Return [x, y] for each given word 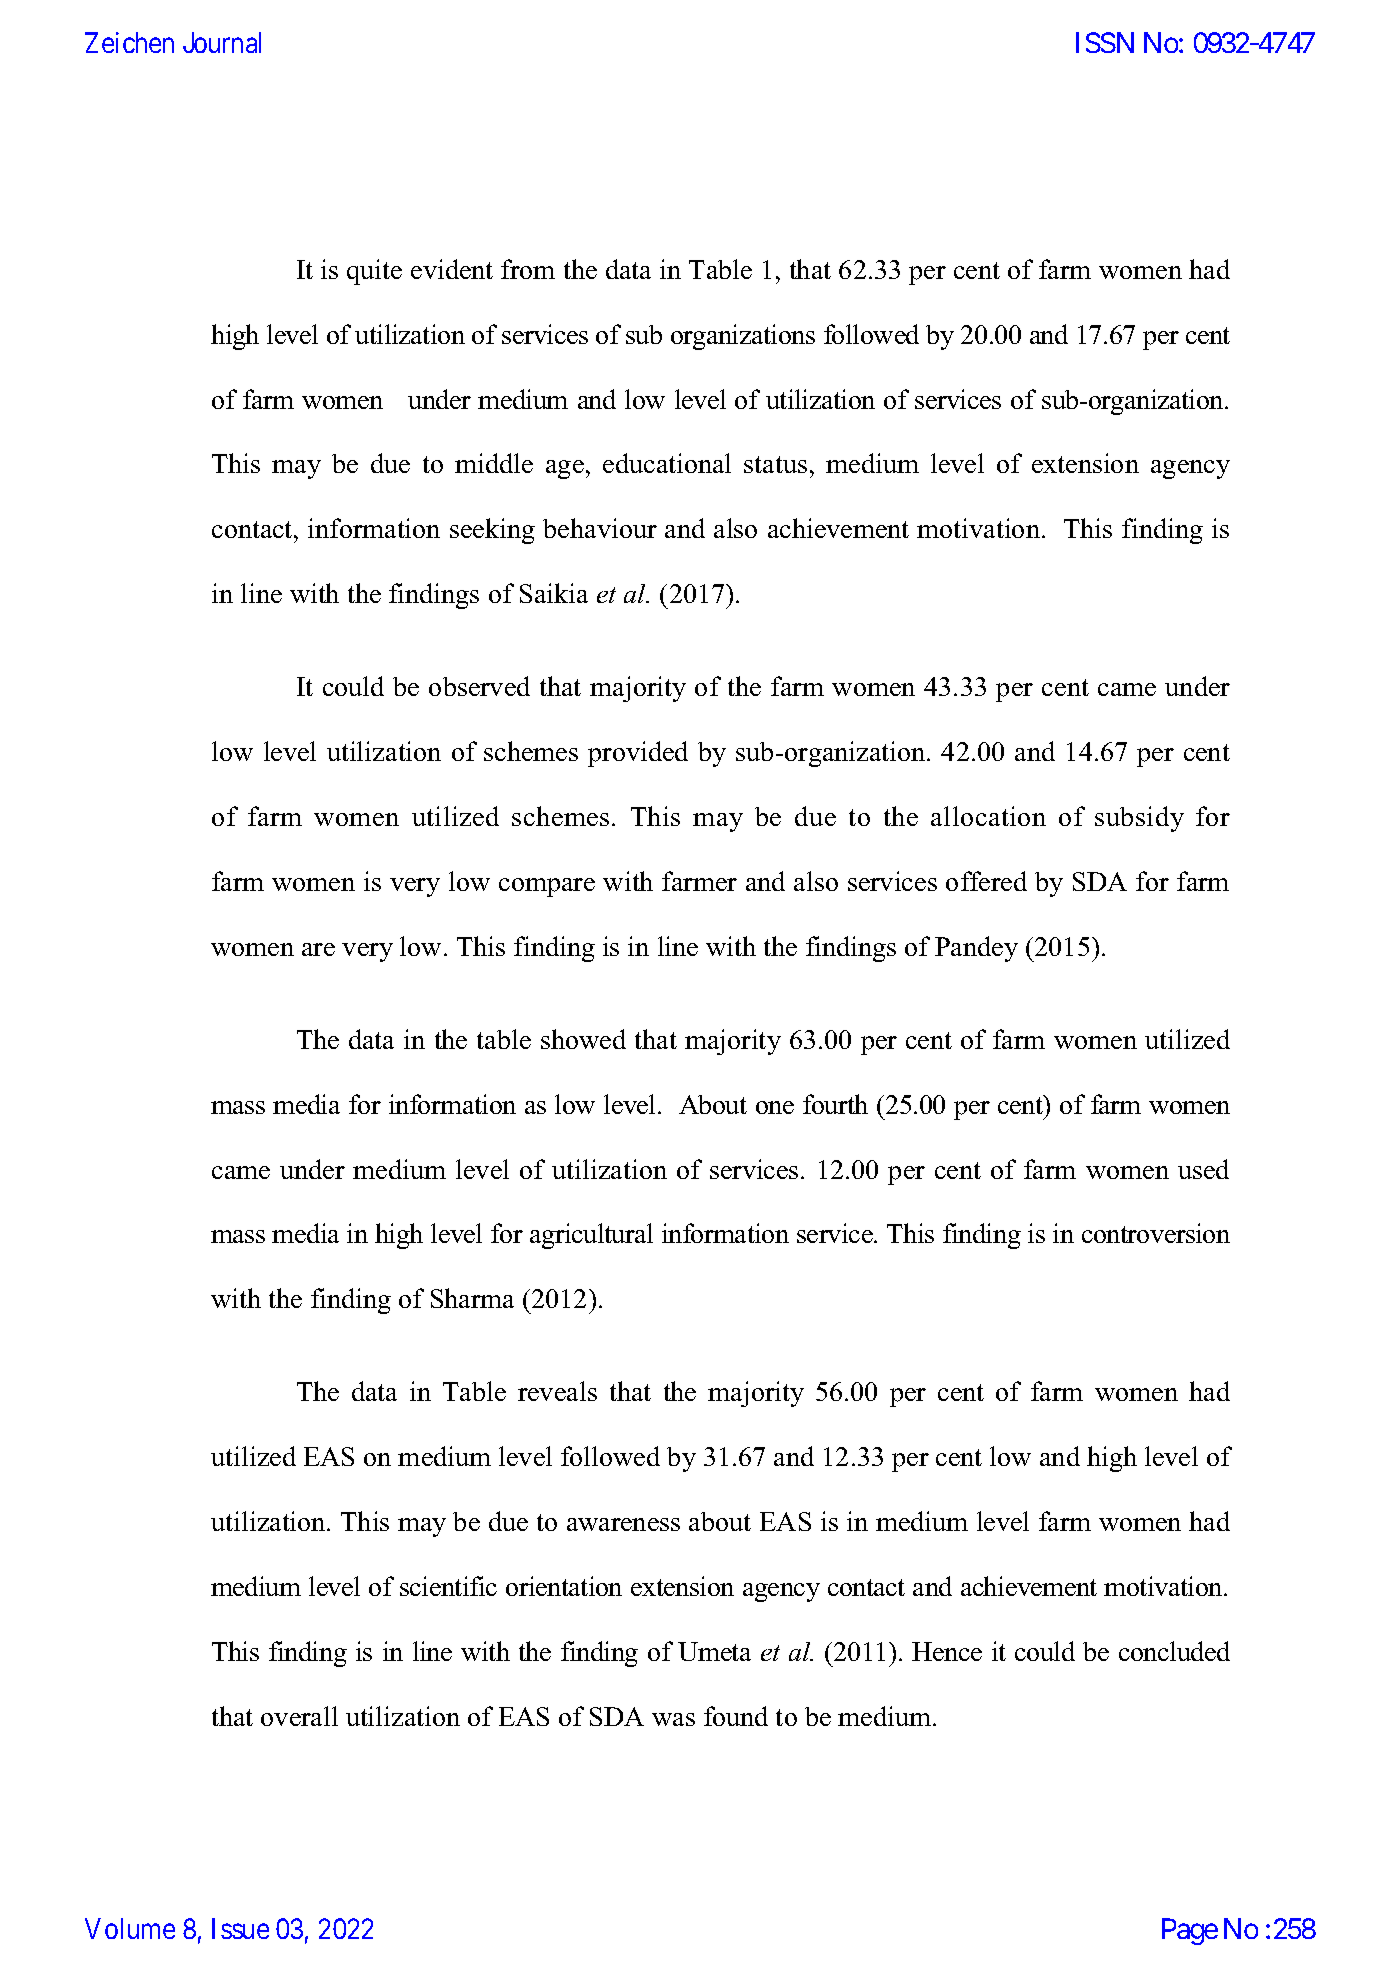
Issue [240, 1928]
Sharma [472, 1298]
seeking [492, 531]
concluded [1174, 1651]
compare [547, 887]
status [775, 464]
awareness [623, 1524]
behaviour [600, 528]
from [528, 269]
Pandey [976, 949]
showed [583, 1039]
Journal [222, 42]
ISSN [1105, 42]
